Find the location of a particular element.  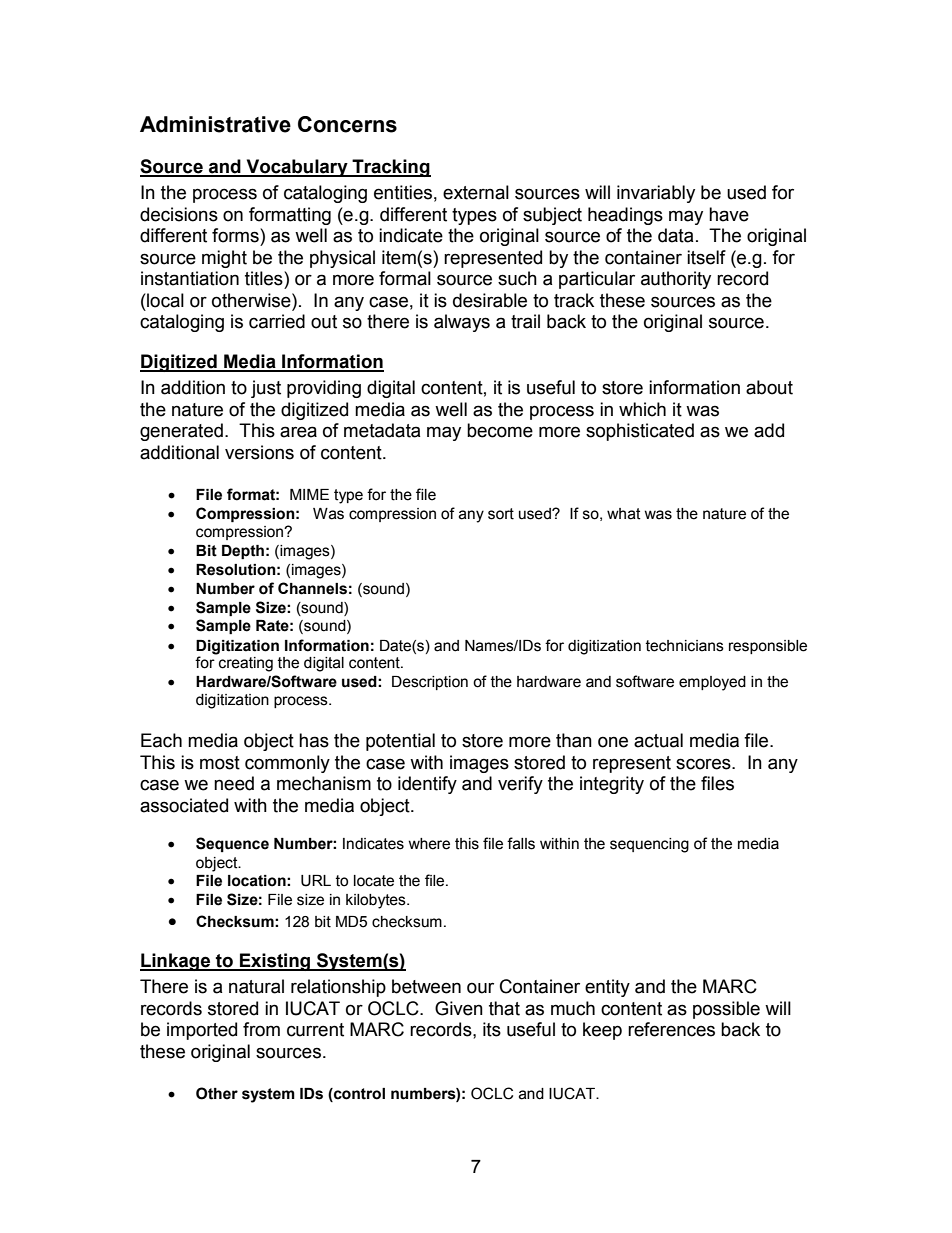

invariably is located at coordinates (656, 194).
